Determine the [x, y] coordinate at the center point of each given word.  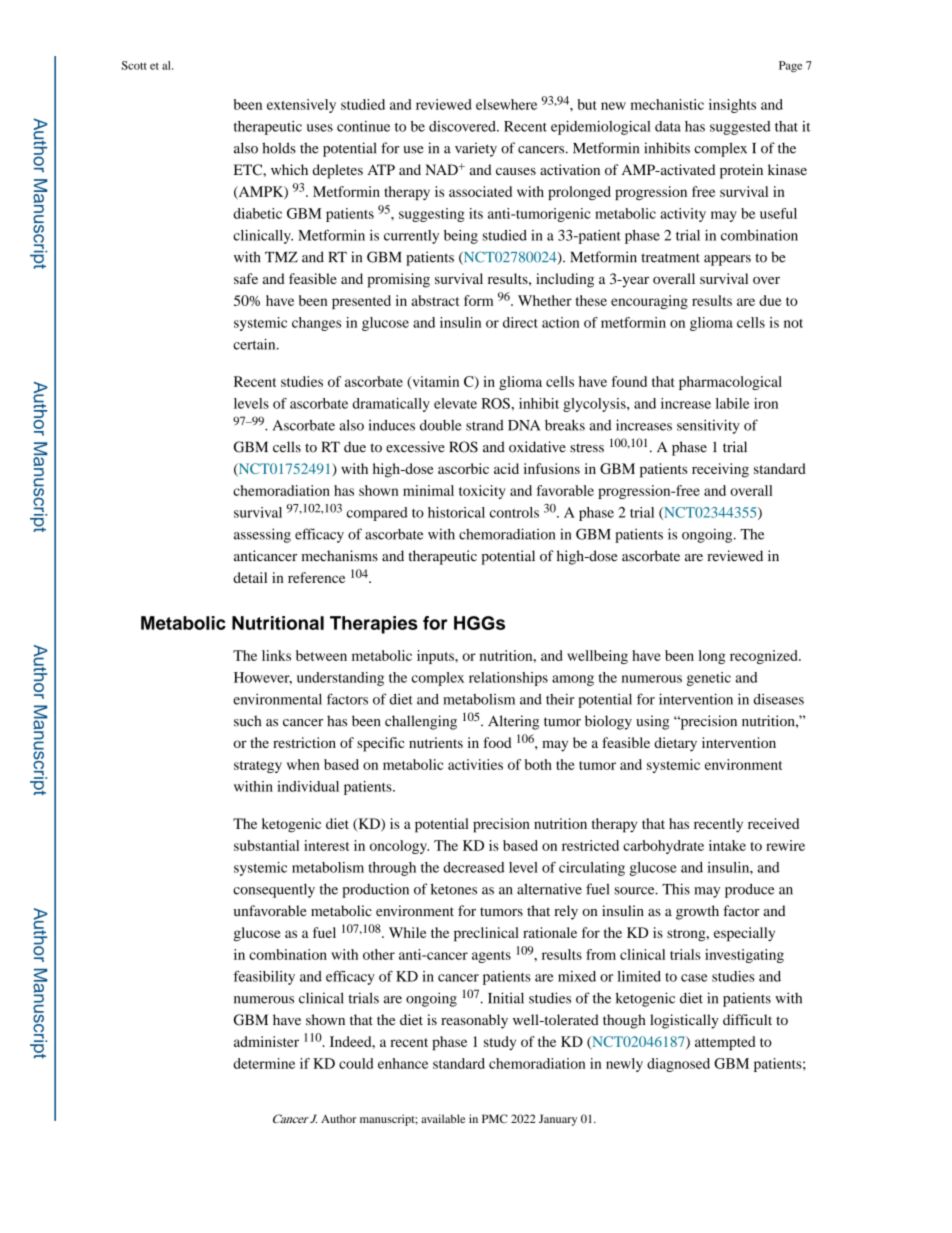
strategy [258, 767]
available [443, 1118]
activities [475, 764]
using [652, 722]
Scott [134, 65]
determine [264, 1063]
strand [485, 425]
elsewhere [506, 104]
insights [732, 106]
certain [255, 344]
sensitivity [708, 426]
